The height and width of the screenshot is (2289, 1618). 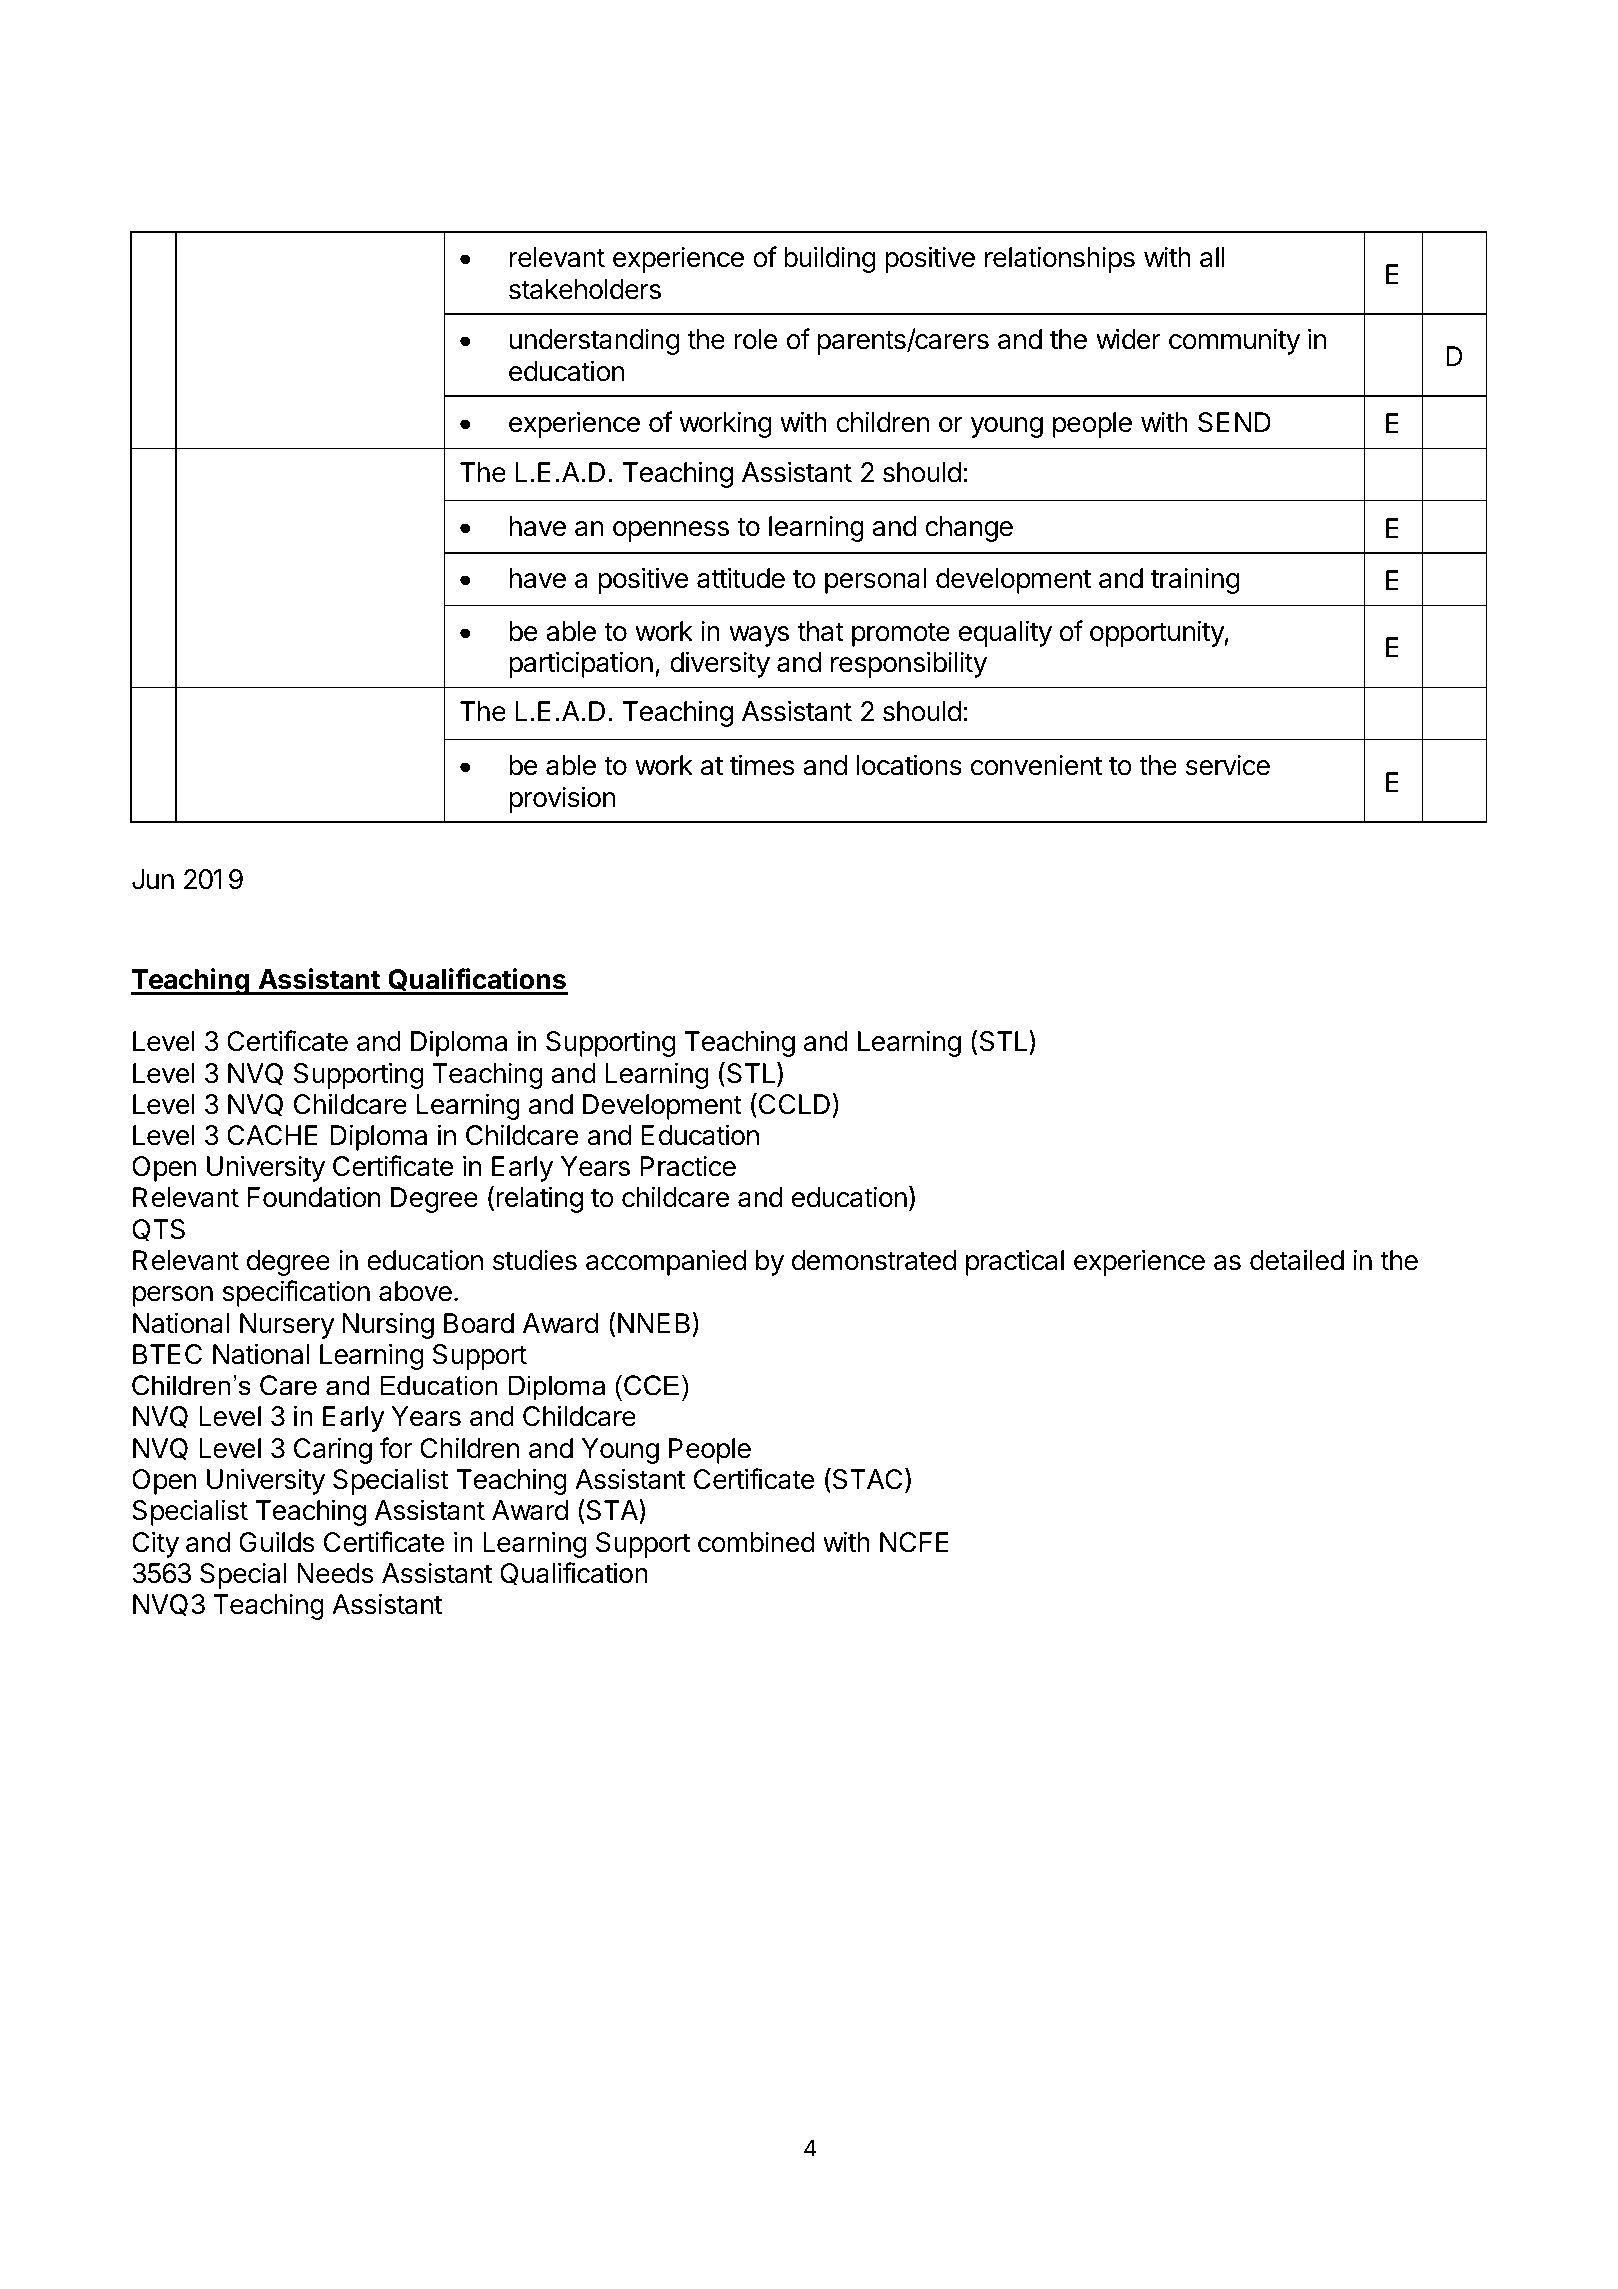 I want to click on Jun, so click(x=153, y=879).
